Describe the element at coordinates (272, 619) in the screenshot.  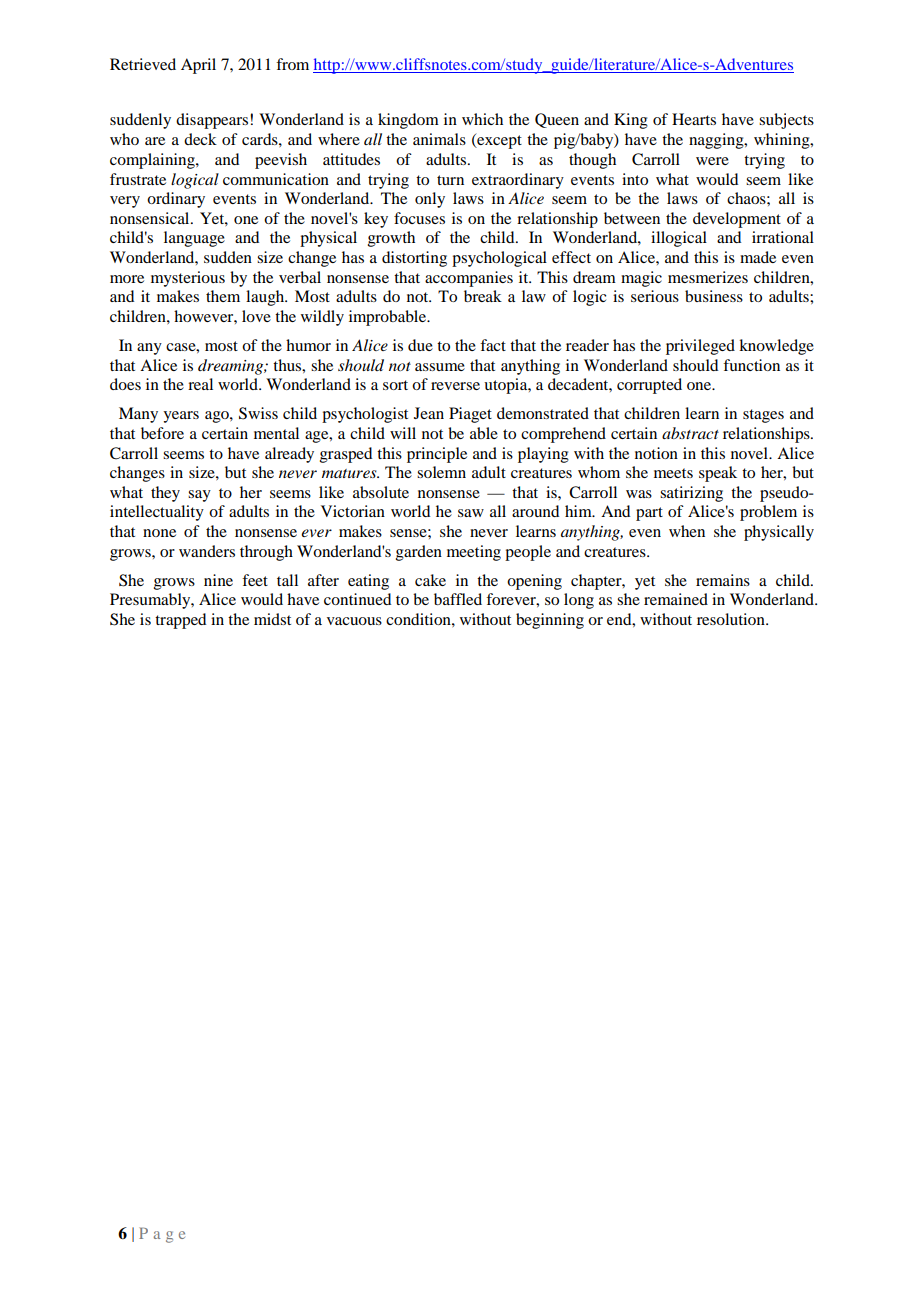
I see `midst` at that location.
